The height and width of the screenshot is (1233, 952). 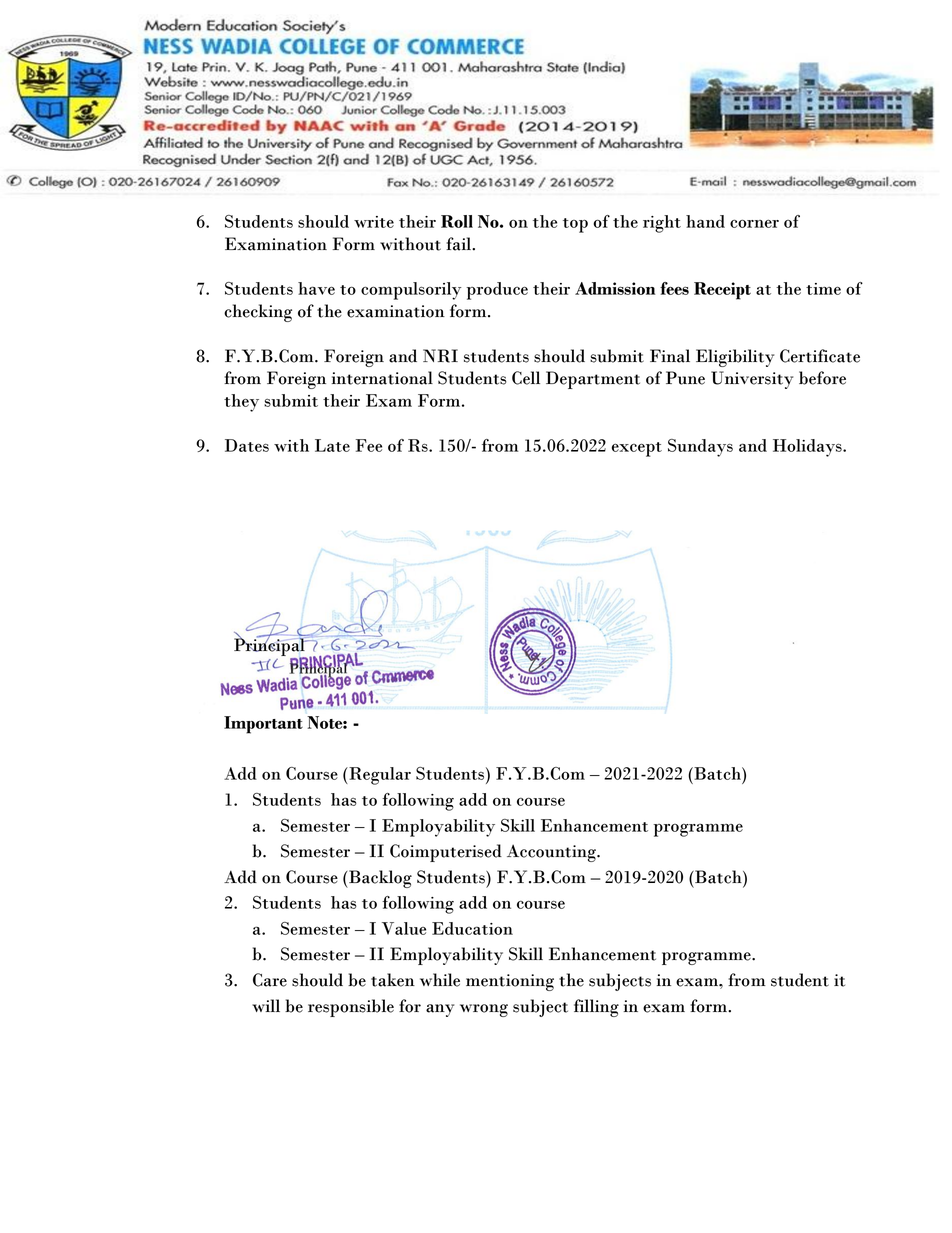 I want to click on have, so click(x=316, y=288).
